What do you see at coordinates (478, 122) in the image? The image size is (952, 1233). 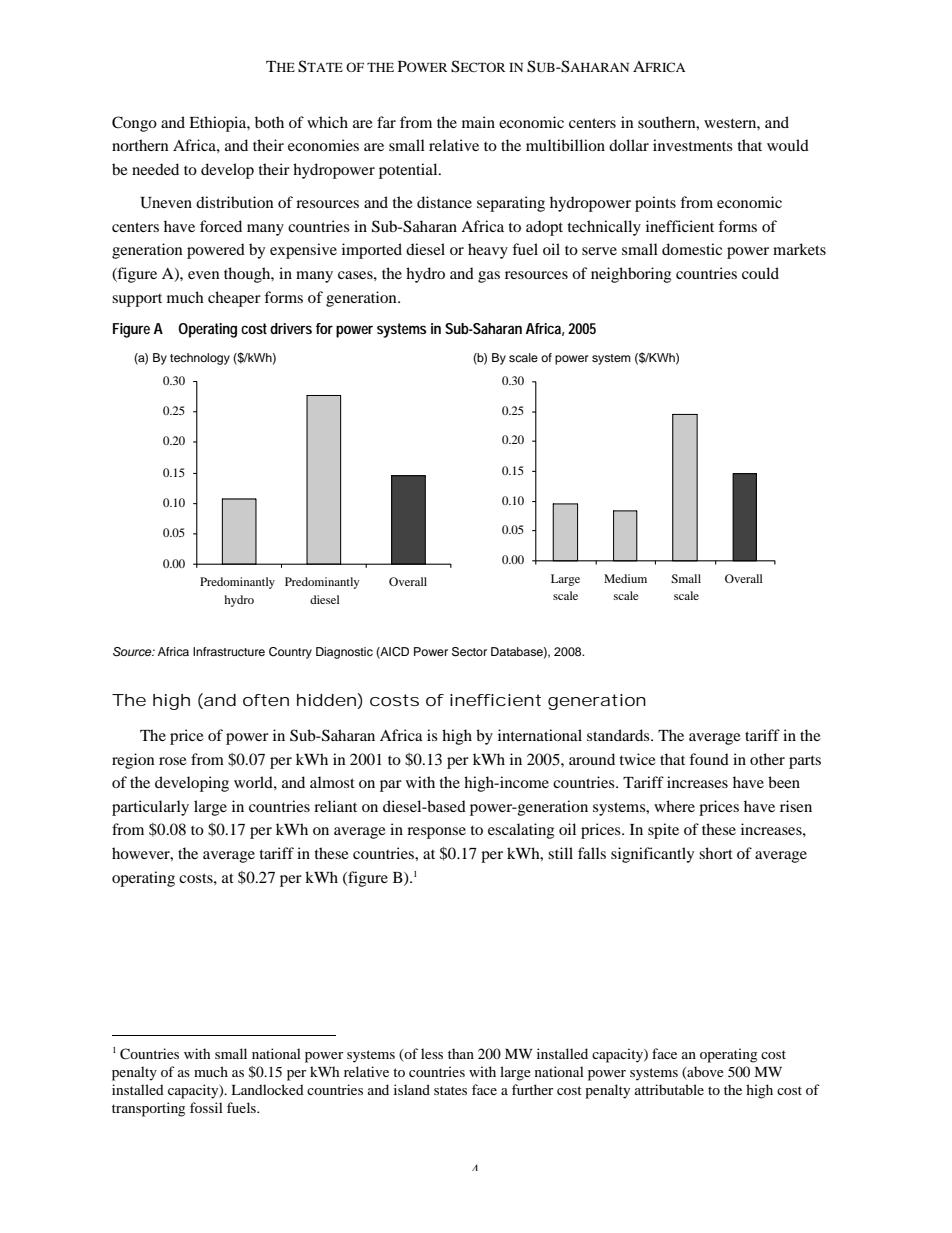 I see `main` at bounding box center [478, 122].
